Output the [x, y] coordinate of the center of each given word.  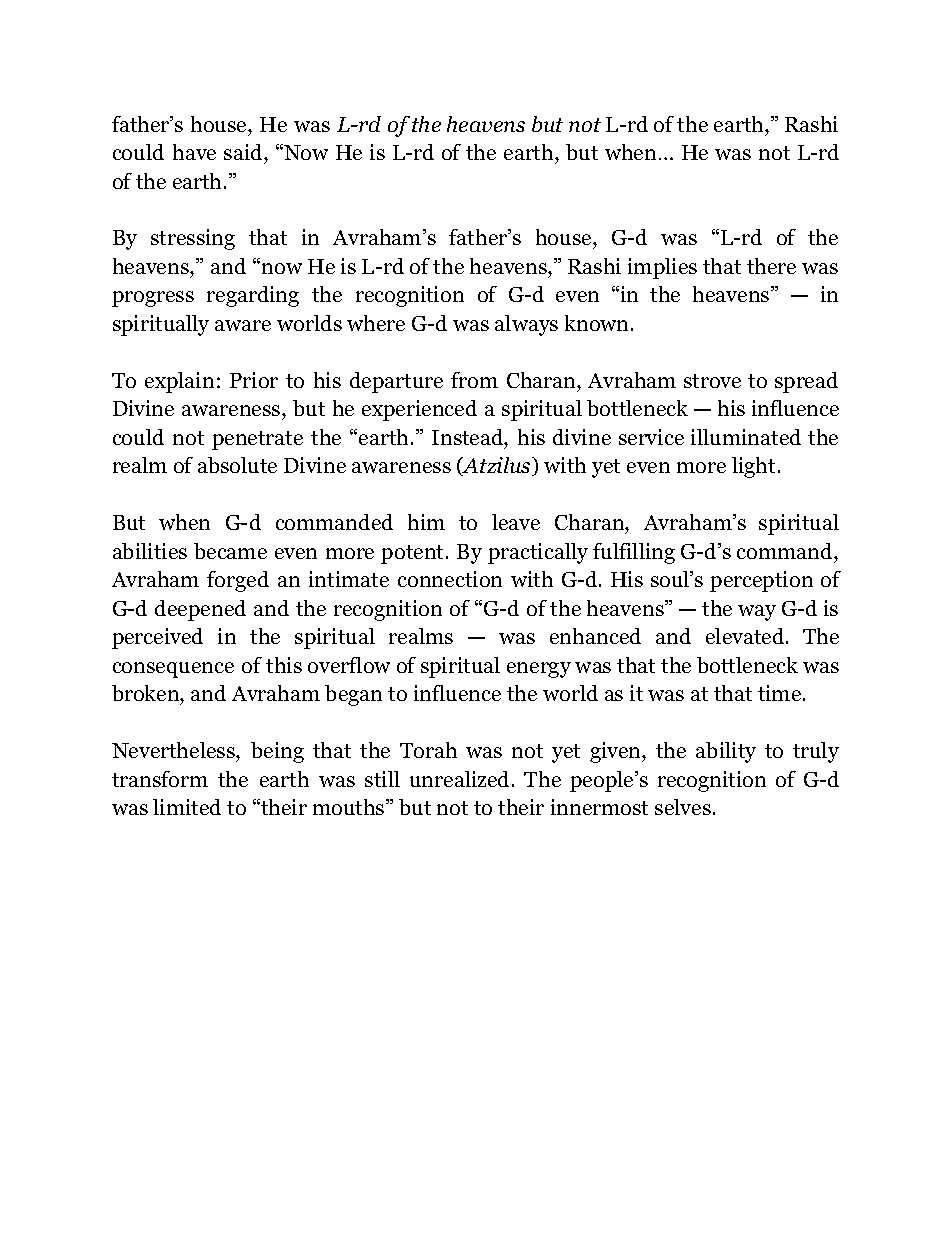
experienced [419, 410]
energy [539, 670]
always [526, 325]
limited [187, 807]
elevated [746, 636]
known [598, 323]
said [244, 152]
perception [761, 581]
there [771, 266]
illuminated [746, 437]
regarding [253, 296]
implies [662, 268]
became [230, 551]
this [284, 665]
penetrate [257, 440]
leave [516, 522]
